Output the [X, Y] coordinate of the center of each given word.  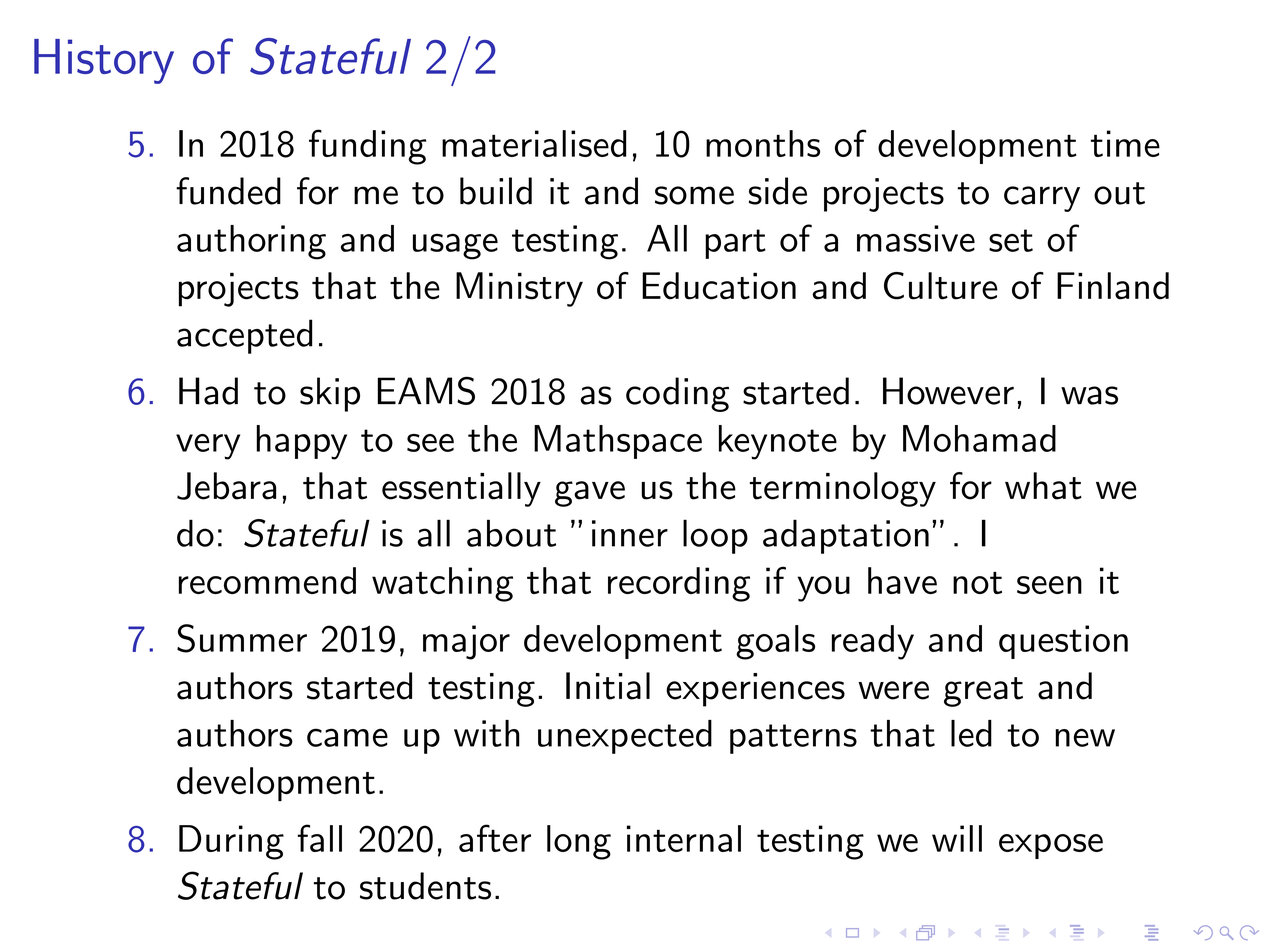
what [1043, 486]
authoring [251, 242]
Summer [242, 638]
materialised [534, 143]
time [1125, 143]
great [983, 692]
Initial [608, 686]
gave [590, 494]
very [208, 447]
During [231, 842]
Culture [941, 286]
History [104, 61]
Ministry [519, 289]
